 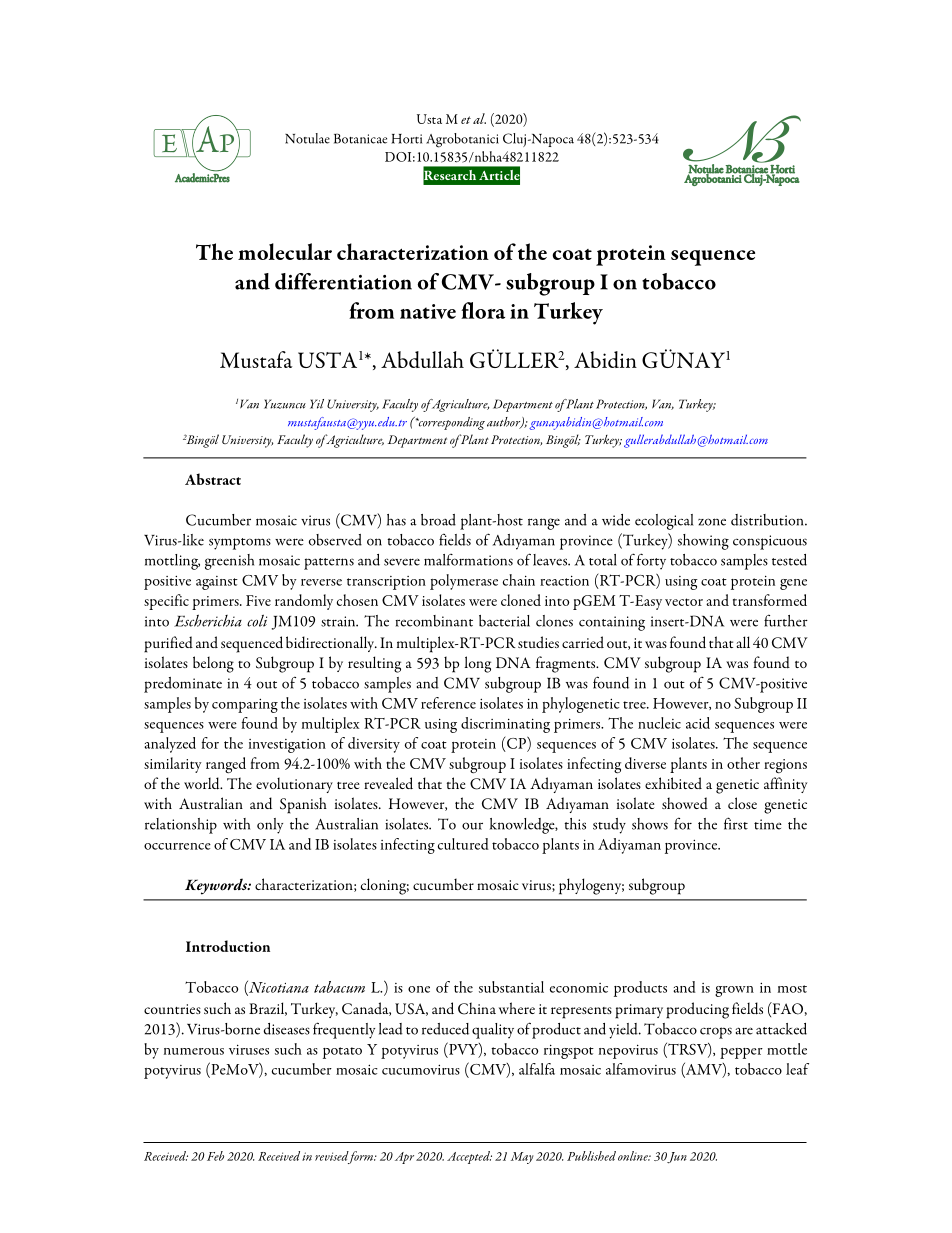 What do you see at coordinates (469, 1157) in the document?
I see `Accepted` at bounding box center [469, 1157].
